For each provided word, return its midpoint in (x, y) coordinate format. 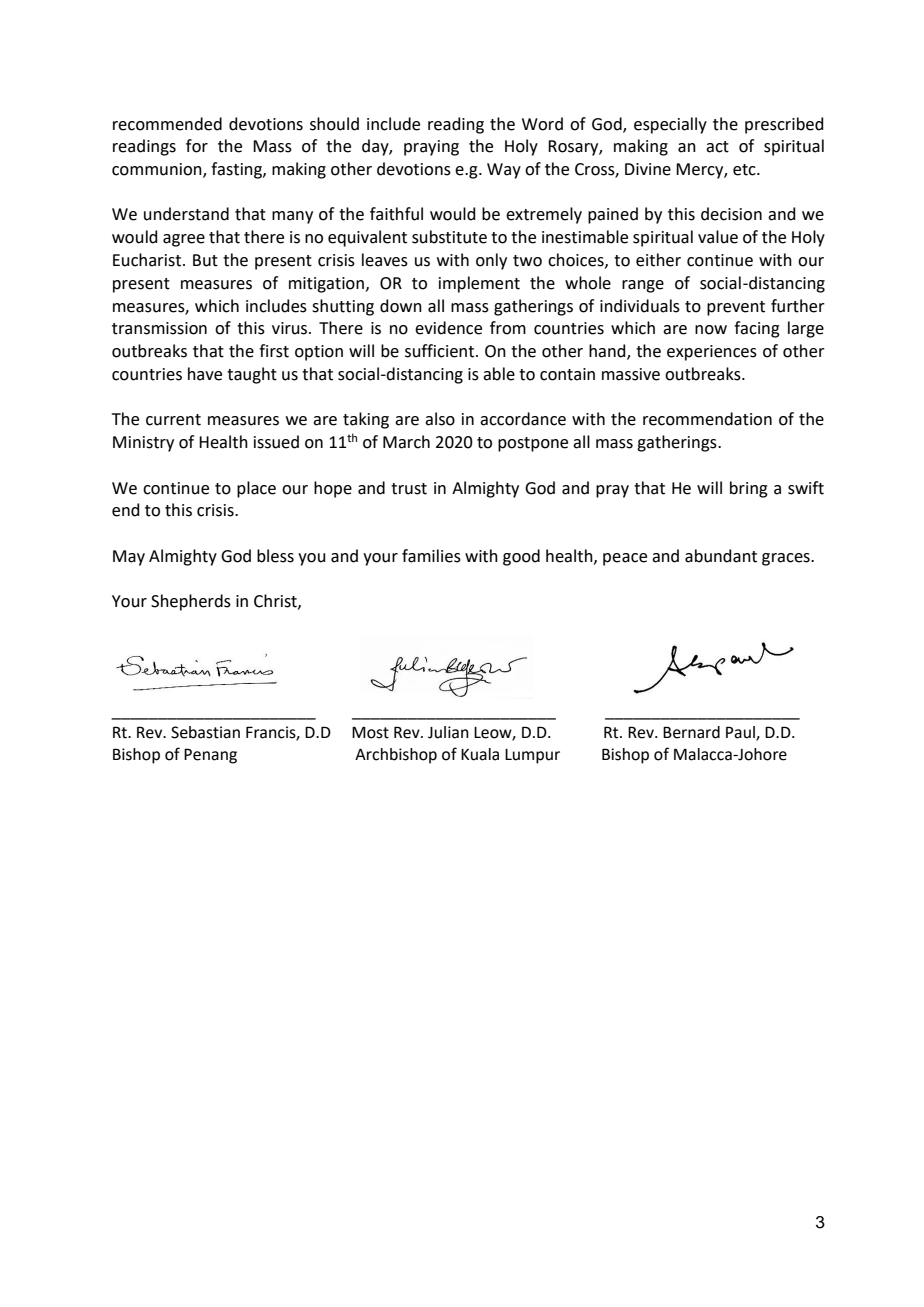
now (711, 330)
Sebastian (205, 732)
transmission (159, 328)
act (717, 147)
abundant (721, 556)
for (197, 146)
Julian (448, 732)
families (431, 556)
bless (275, 556)
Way (504, 171)
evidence (448, 328)
